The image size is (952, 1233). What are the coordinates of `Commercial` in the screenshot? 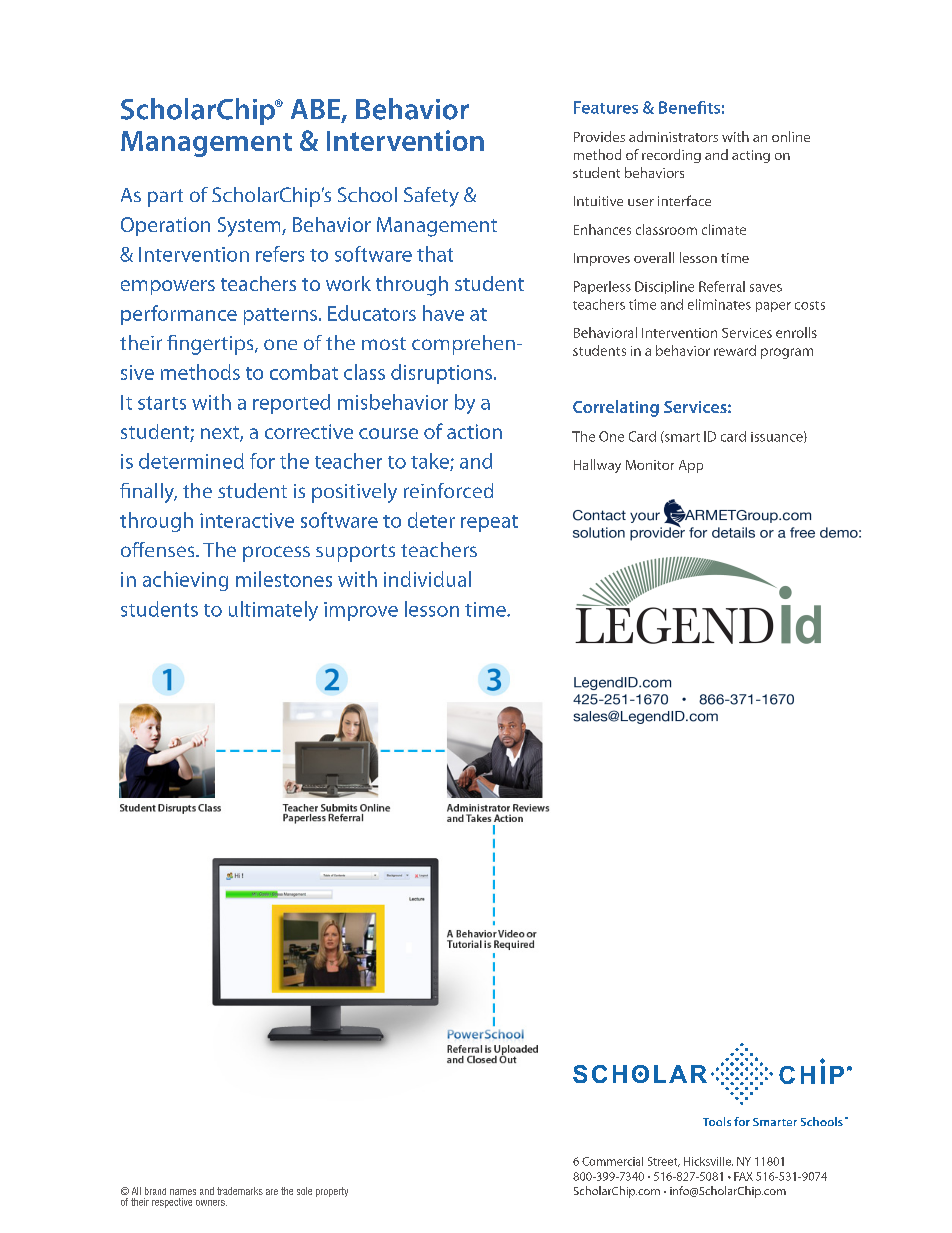 It's located at (612, 1161).
